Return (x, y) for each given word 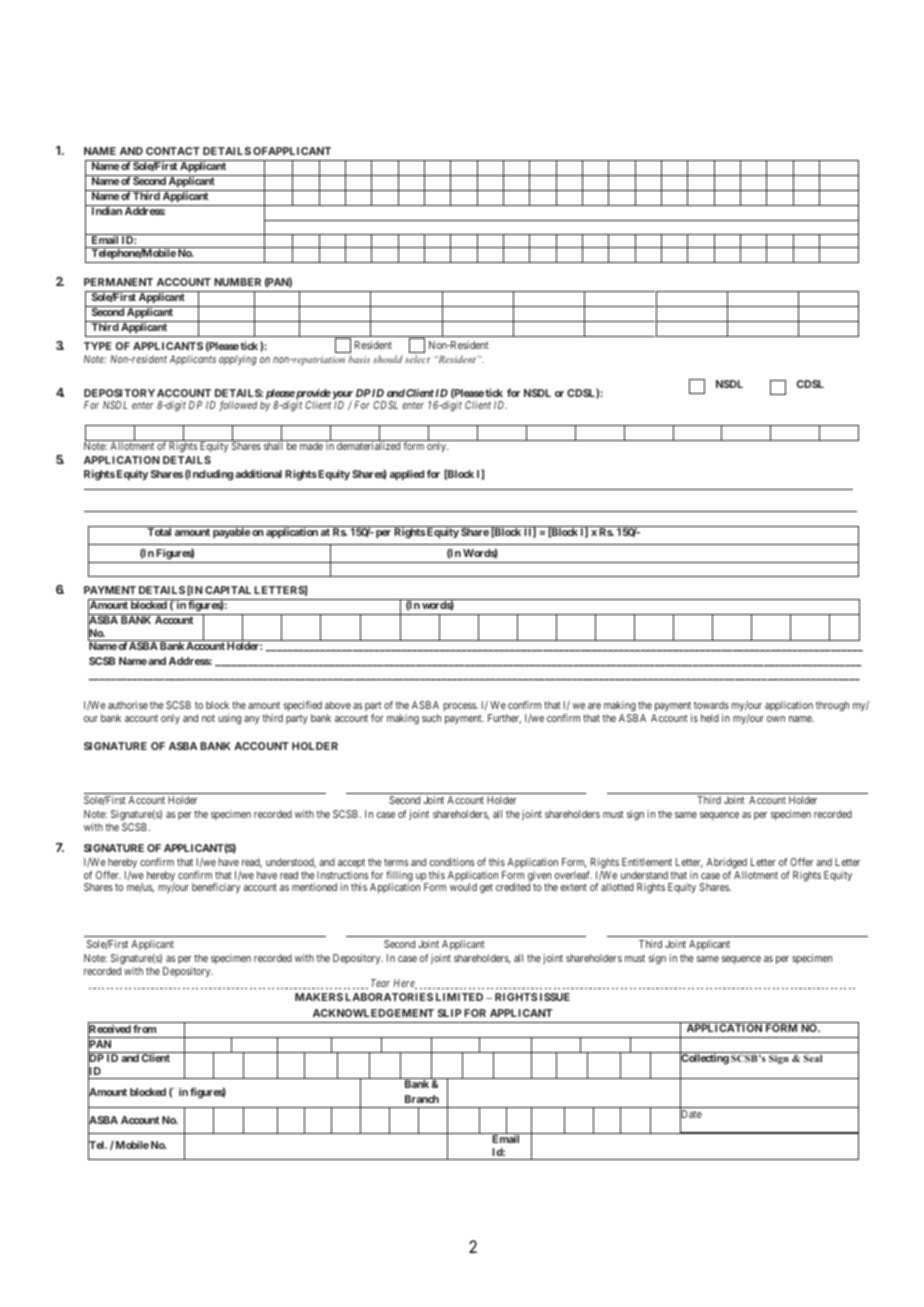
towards (711, 705)
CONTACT (173, 151)
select (417, 359)
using (229, 719)
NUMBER (237, 282)
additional (258, 474)
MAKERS (319, 997)
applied (407, 475)
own (776, 719)
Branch (422, 1099)
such (431, 718)
